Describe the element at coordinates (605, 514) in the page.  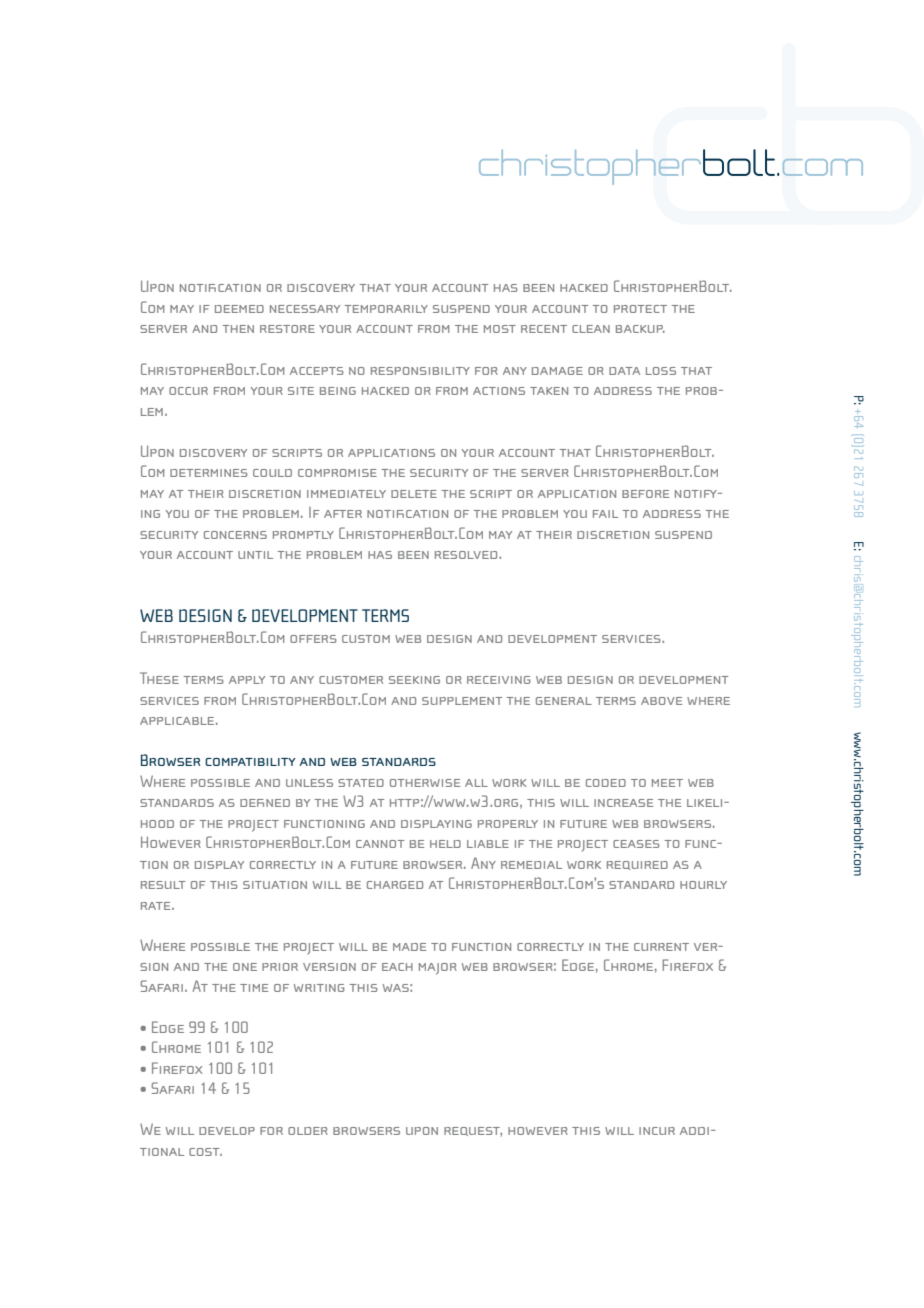
I see `fail` at that location.
